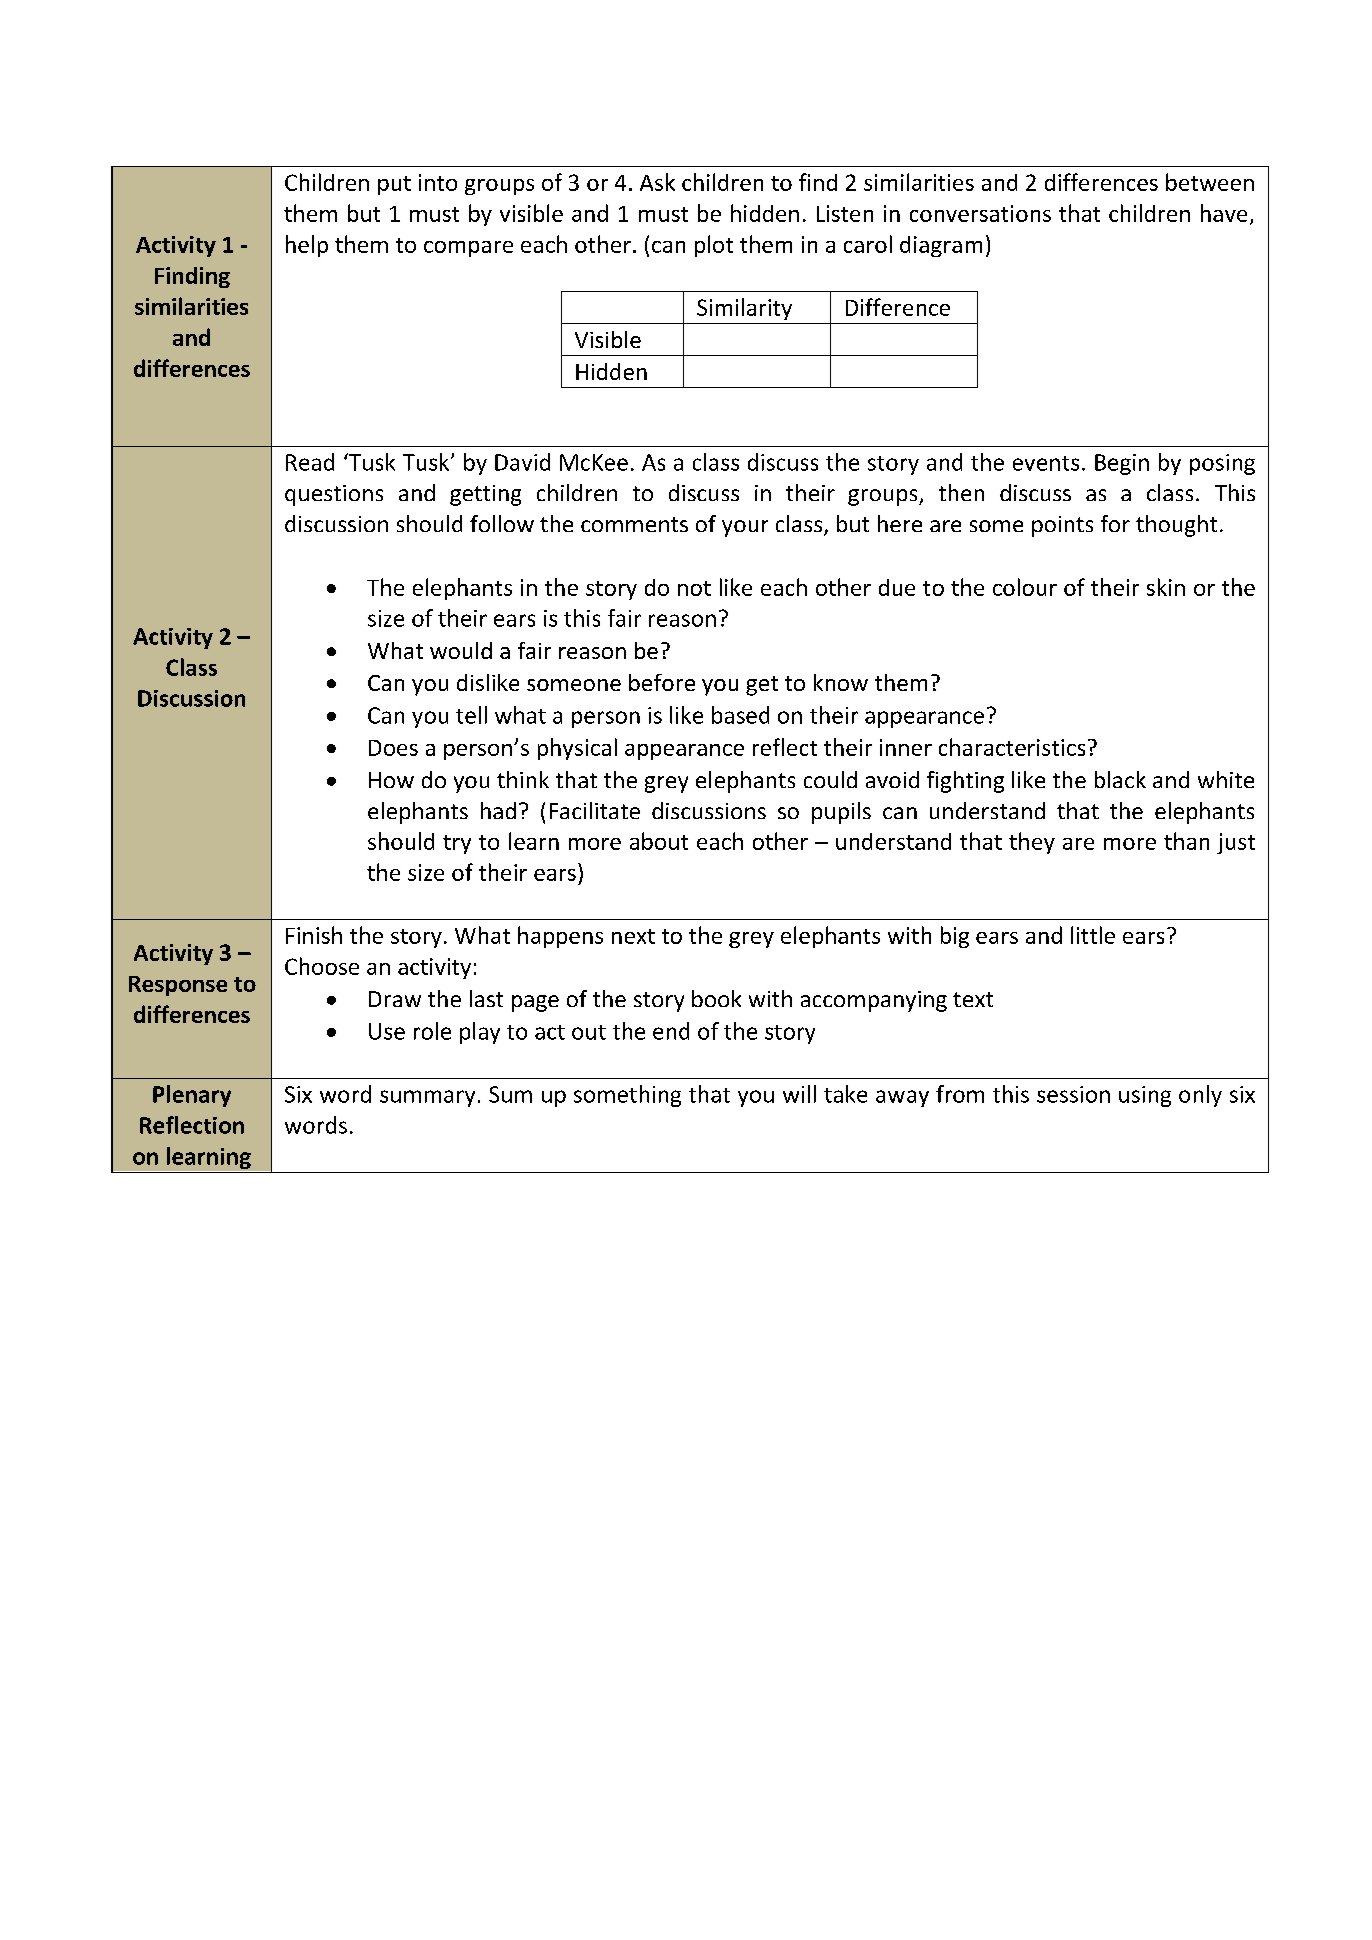 The height and width of the document is (1940, 1372). What do you see at coordinates (633, 936) in the document?
I see `next` at bounding box center [633, 936].
